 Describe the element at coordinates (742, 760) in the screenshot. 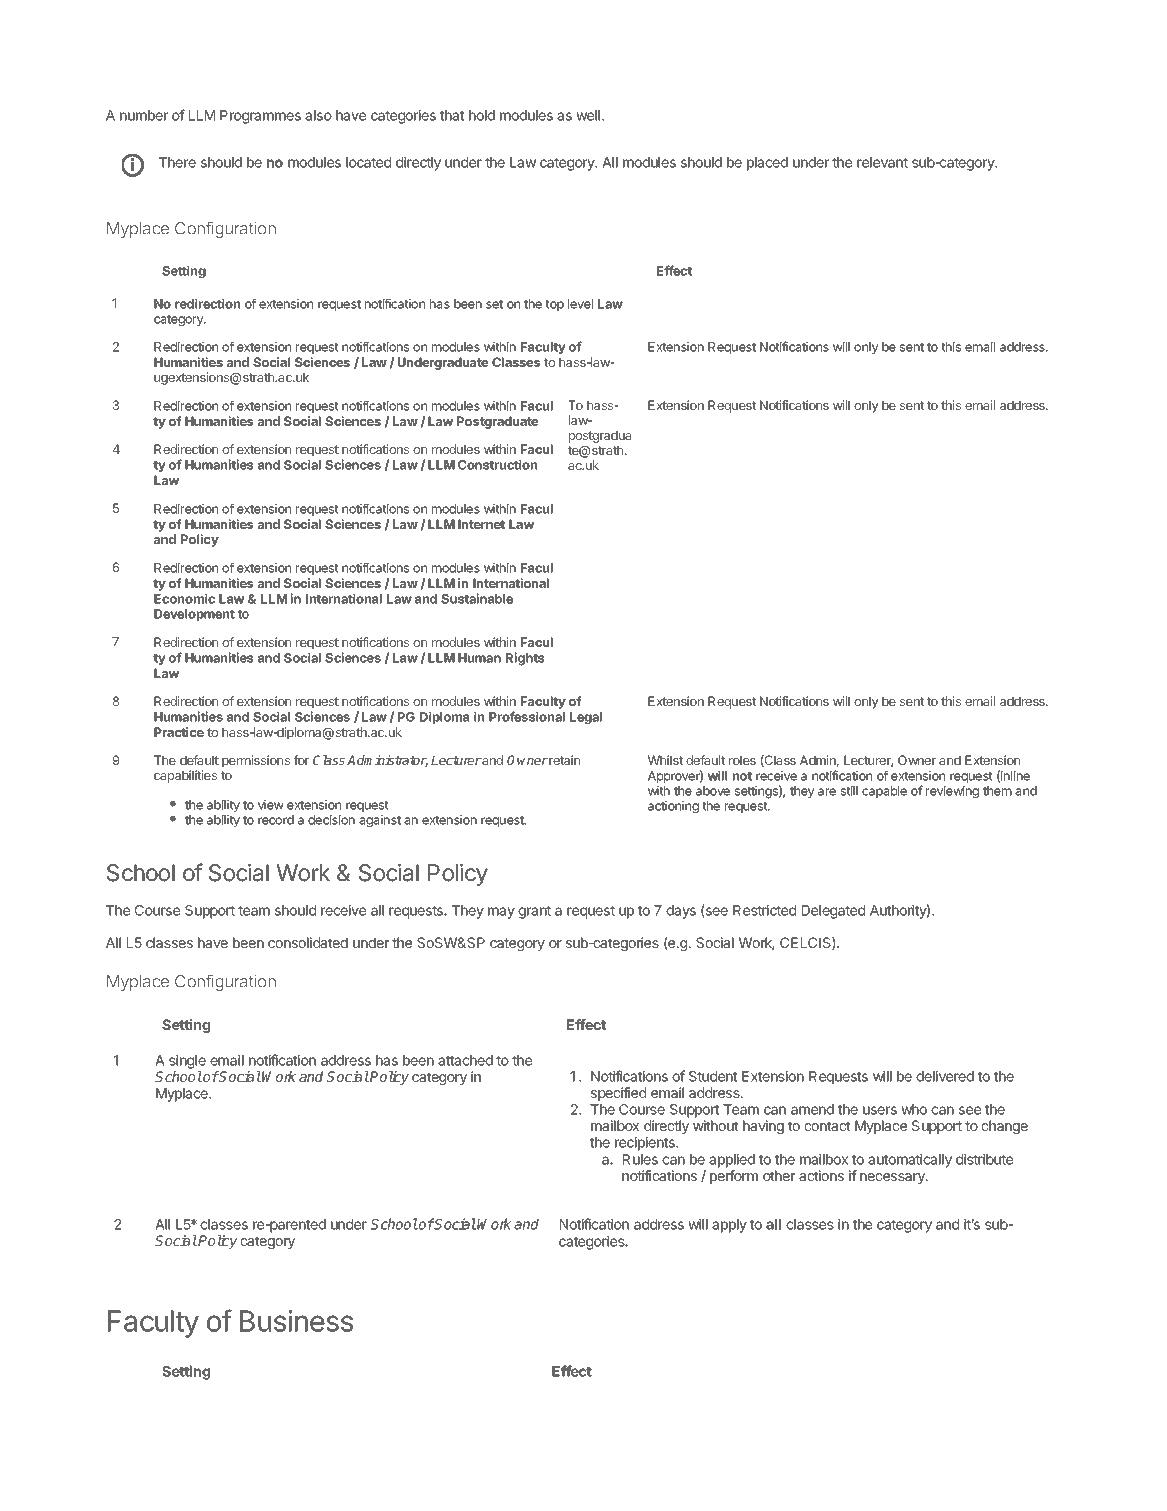

I see `roles` at that location.
